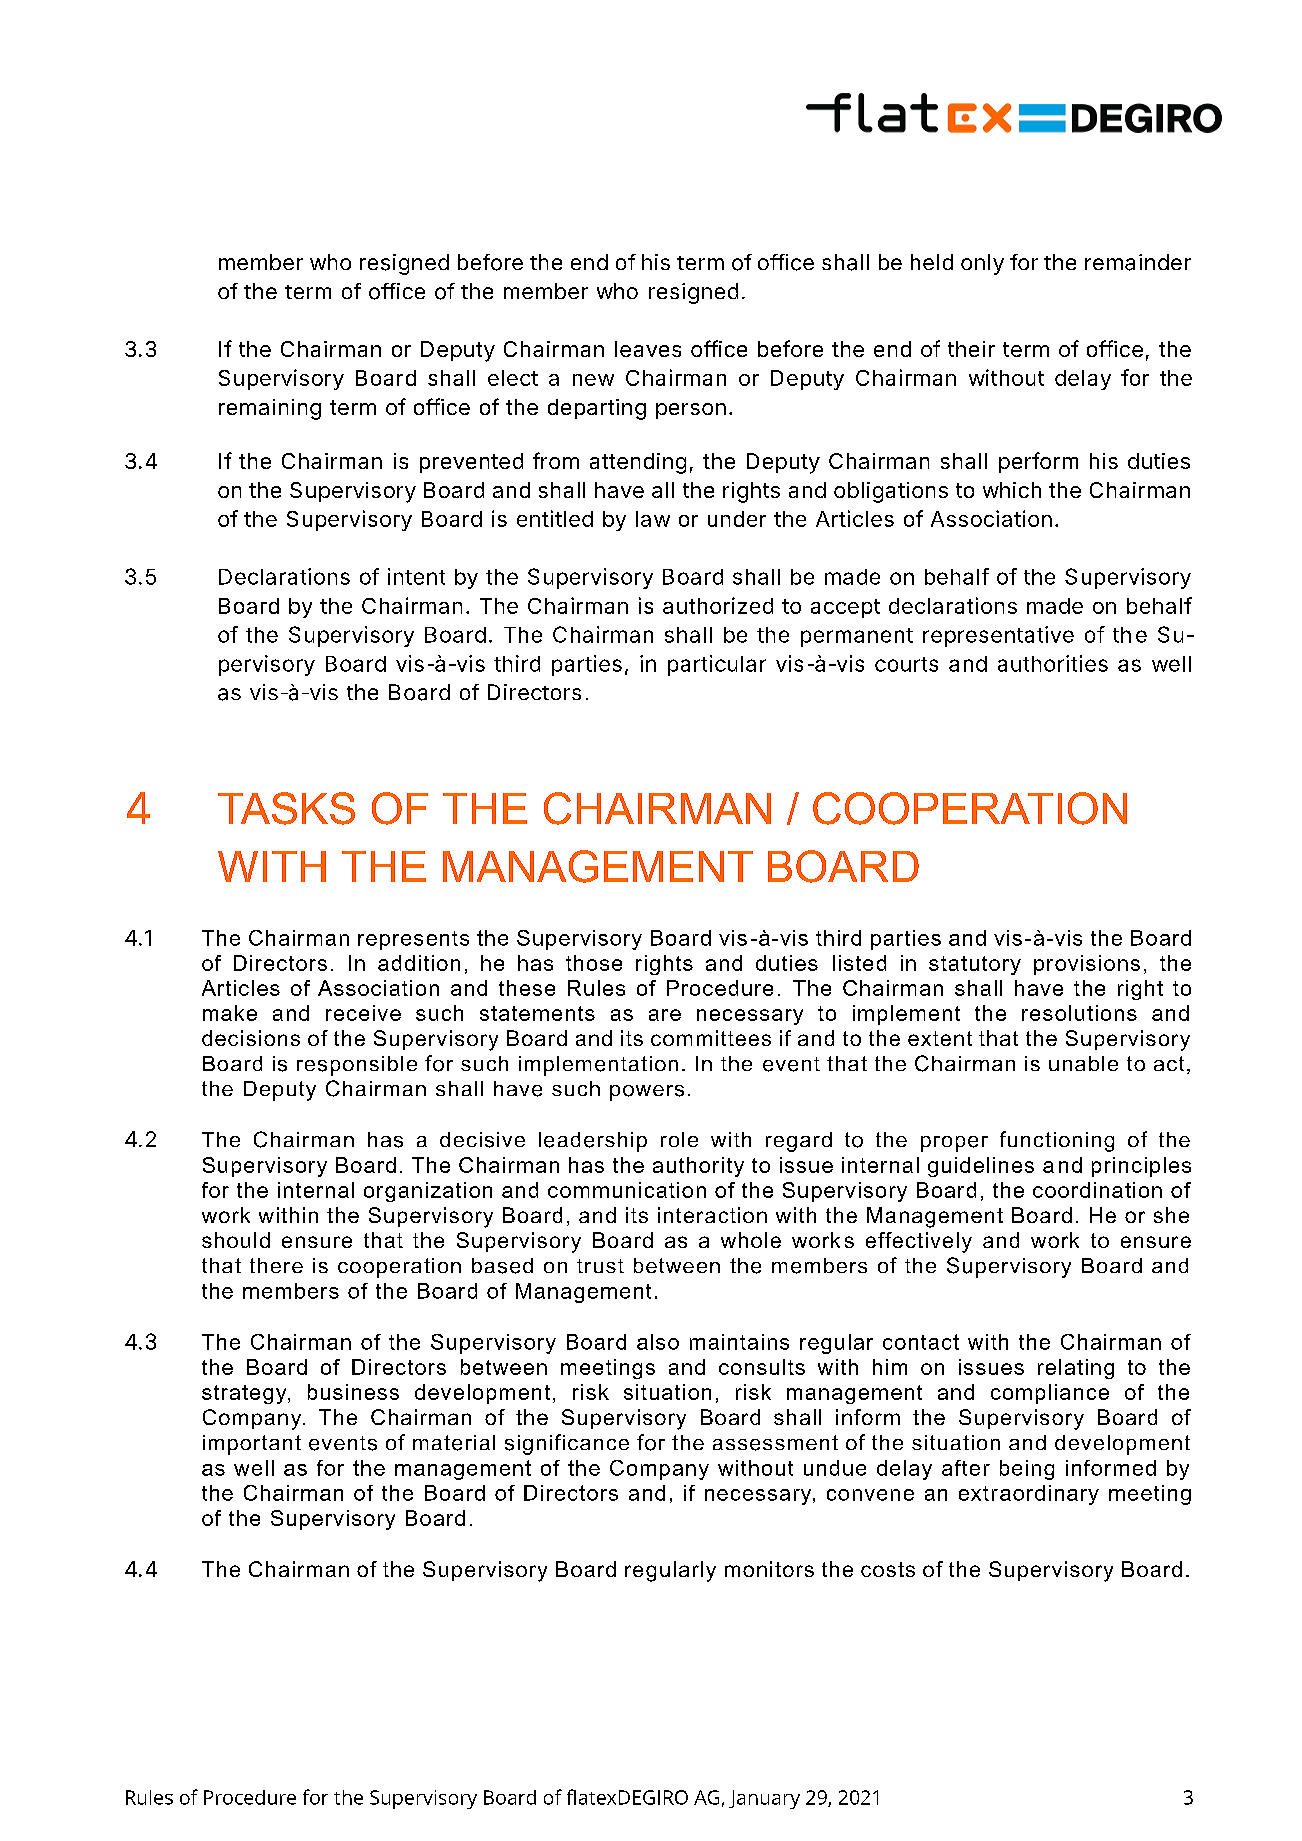 This screenshot has width=1302, height=1841. What do you see at coordinates (888, 1569) in the screenshot?
I see `costs` at bounding box center [888, 1569].
